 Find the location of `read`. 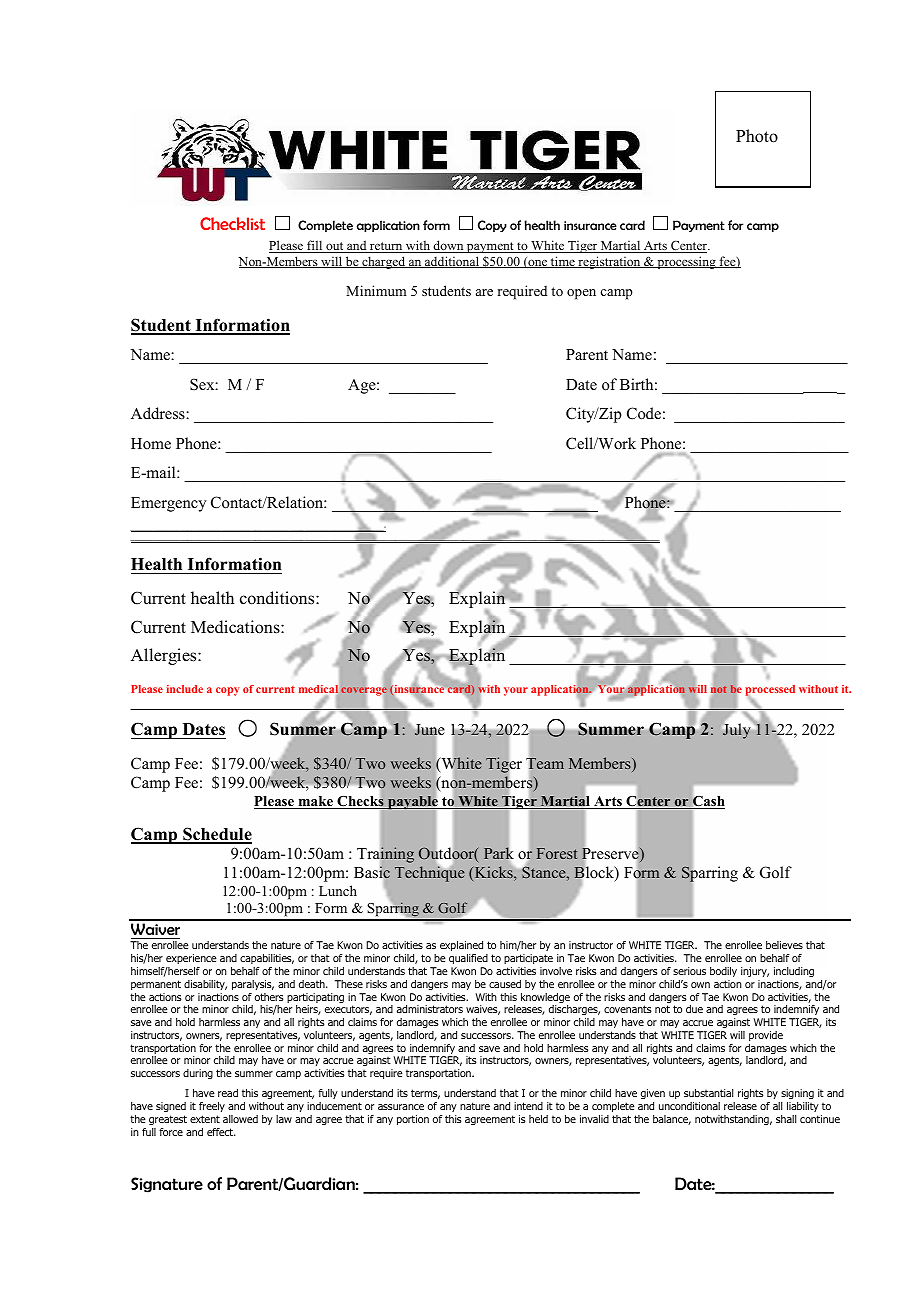

read is located at coordinates (228, 1093).
